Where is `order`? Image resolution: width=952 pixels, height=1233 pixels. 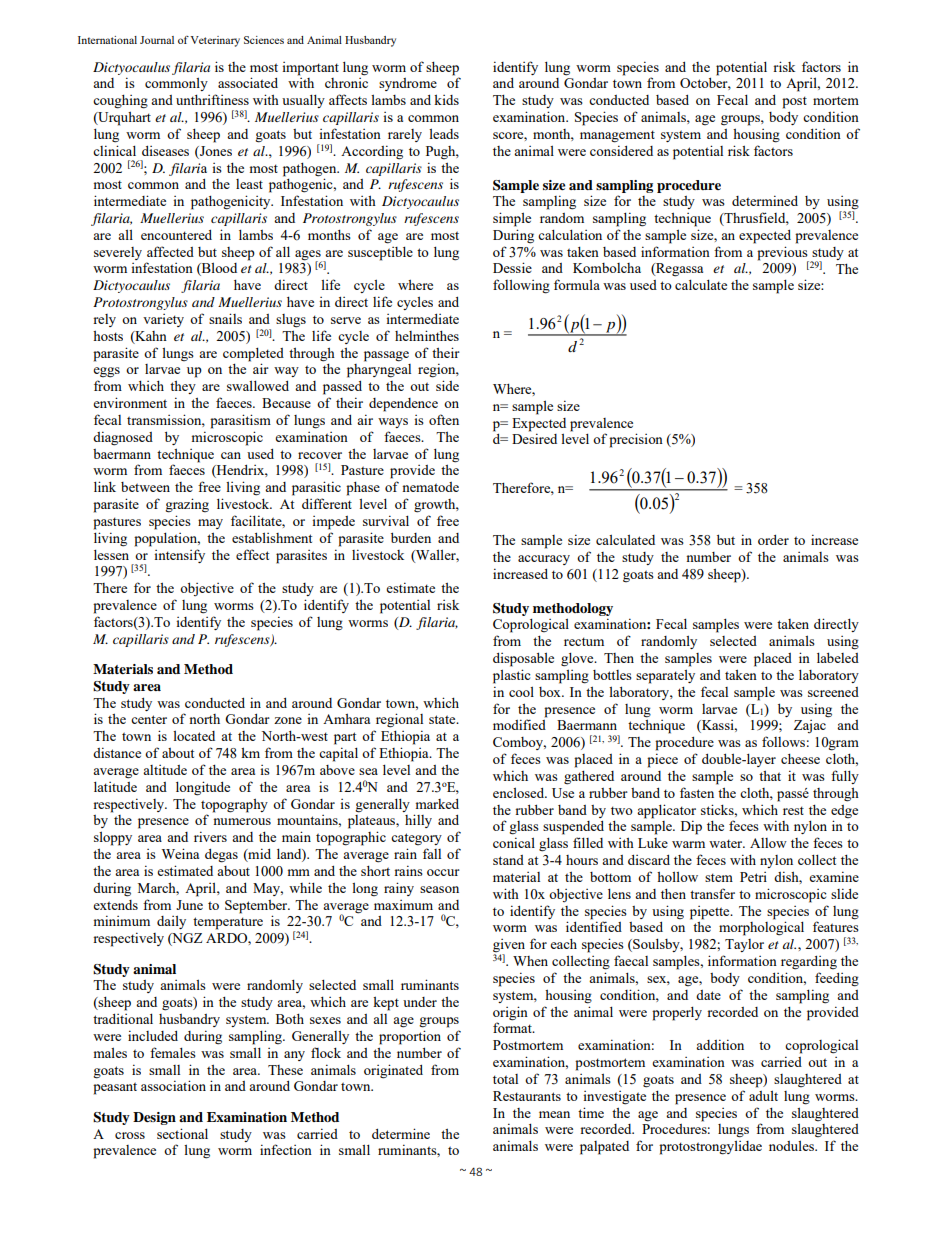
order is located at coordinates (773, 540).
